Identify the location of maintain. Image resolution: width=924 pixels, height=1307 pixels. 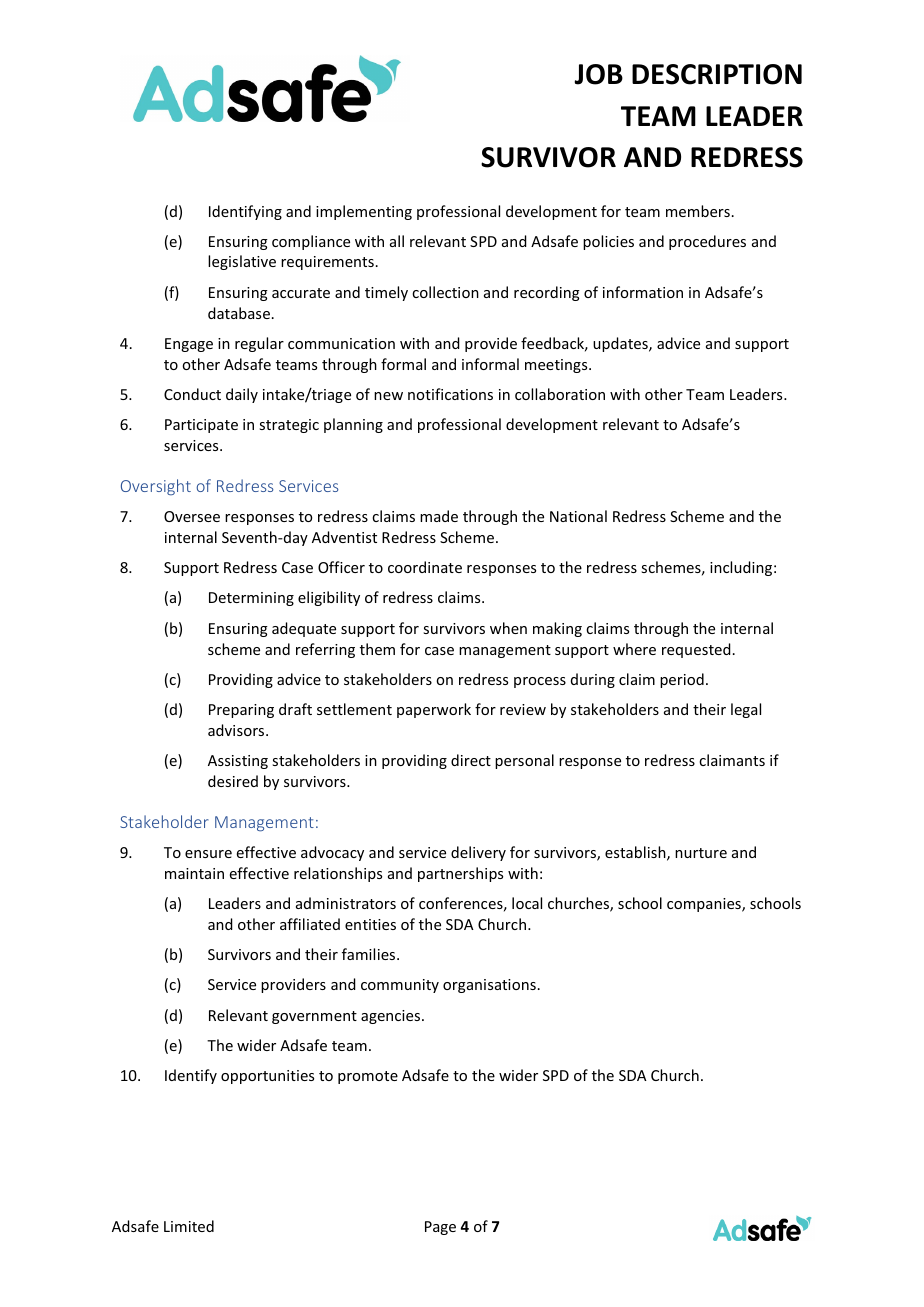
(194, 873).
